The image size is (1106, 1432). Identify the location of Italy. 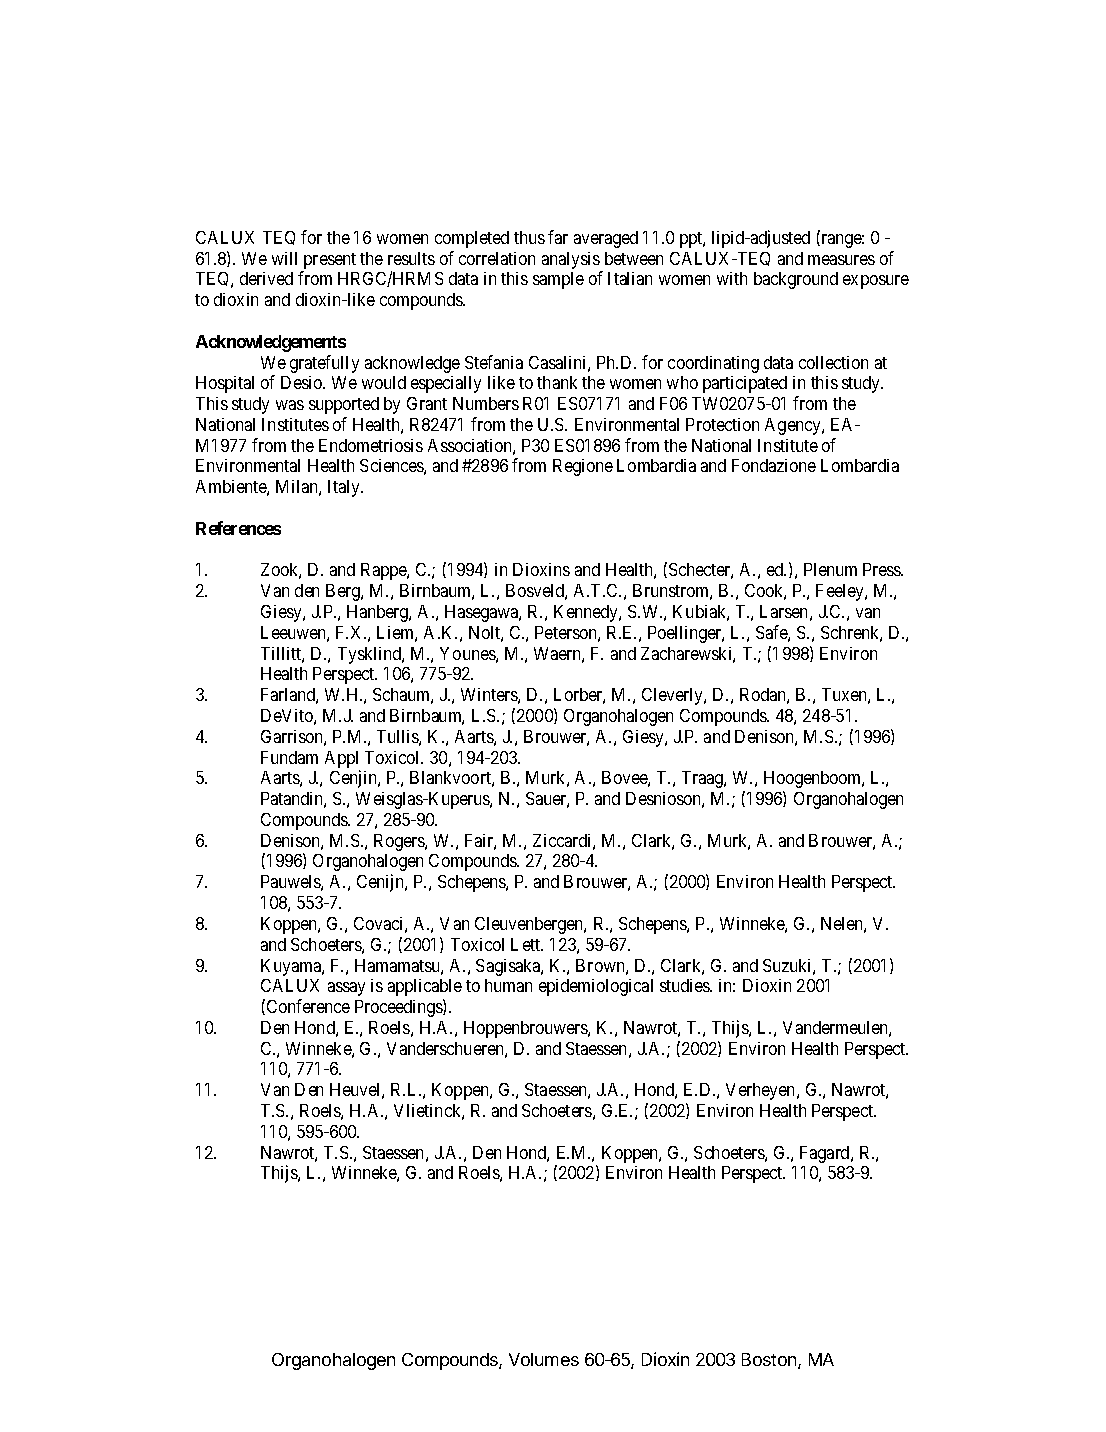
(345, 488).
